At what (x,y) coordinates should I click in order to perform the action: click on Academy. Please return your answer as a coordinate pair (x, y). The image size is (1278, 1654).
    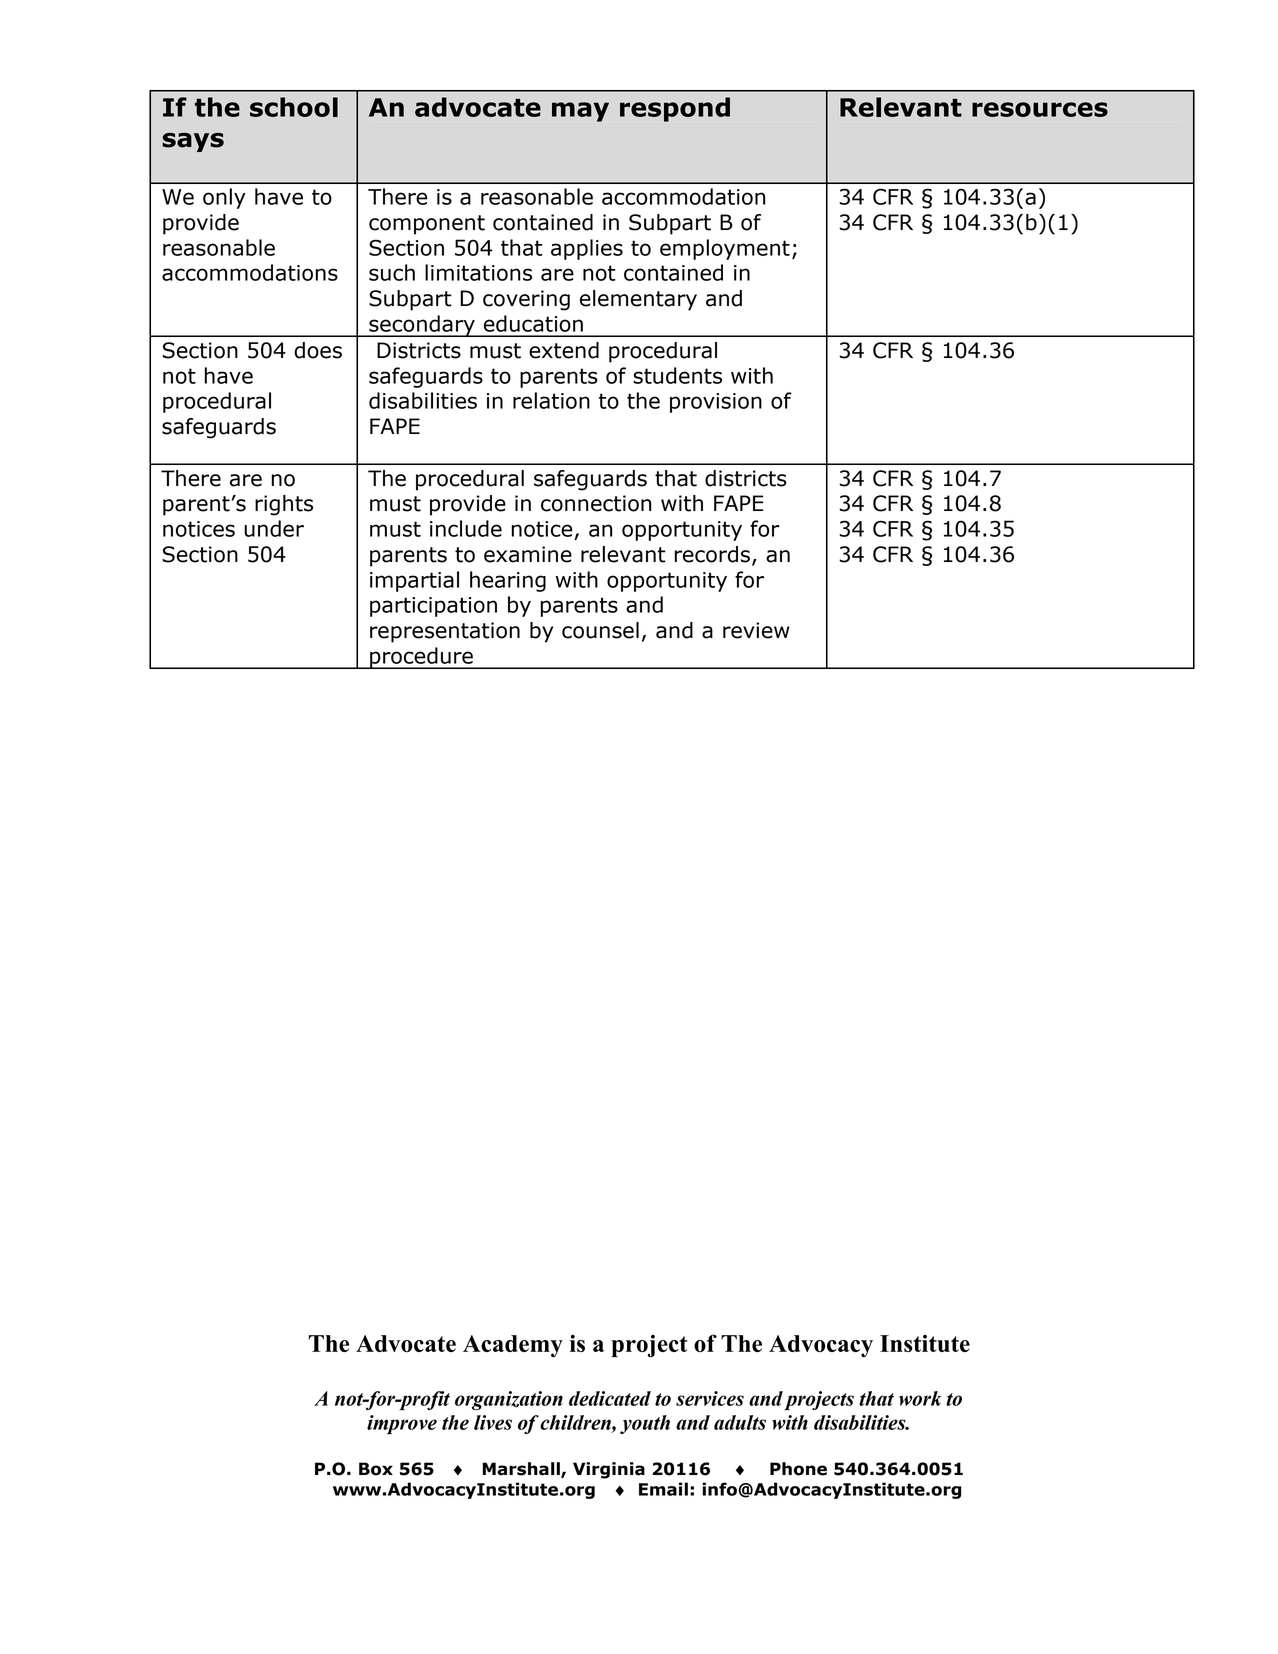
    Looking at the image, I should click on (513, 1346).
